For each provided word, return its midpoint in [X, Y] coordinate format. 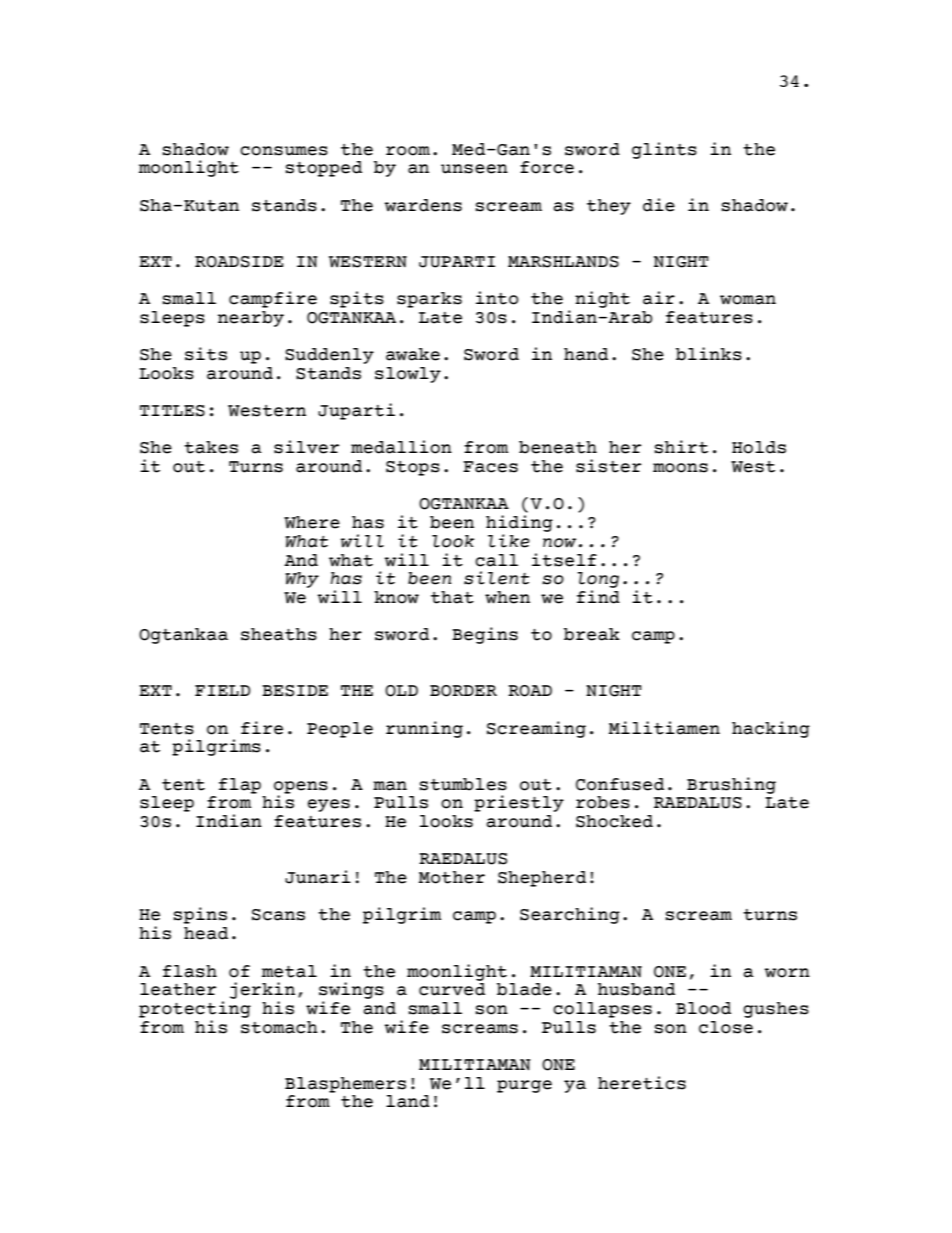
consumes [284, 151]
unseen [474, 169]
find [598, 597]
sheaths [279, 634]
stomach [279, 1027]
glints [664, 150]
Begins [485, 635]
